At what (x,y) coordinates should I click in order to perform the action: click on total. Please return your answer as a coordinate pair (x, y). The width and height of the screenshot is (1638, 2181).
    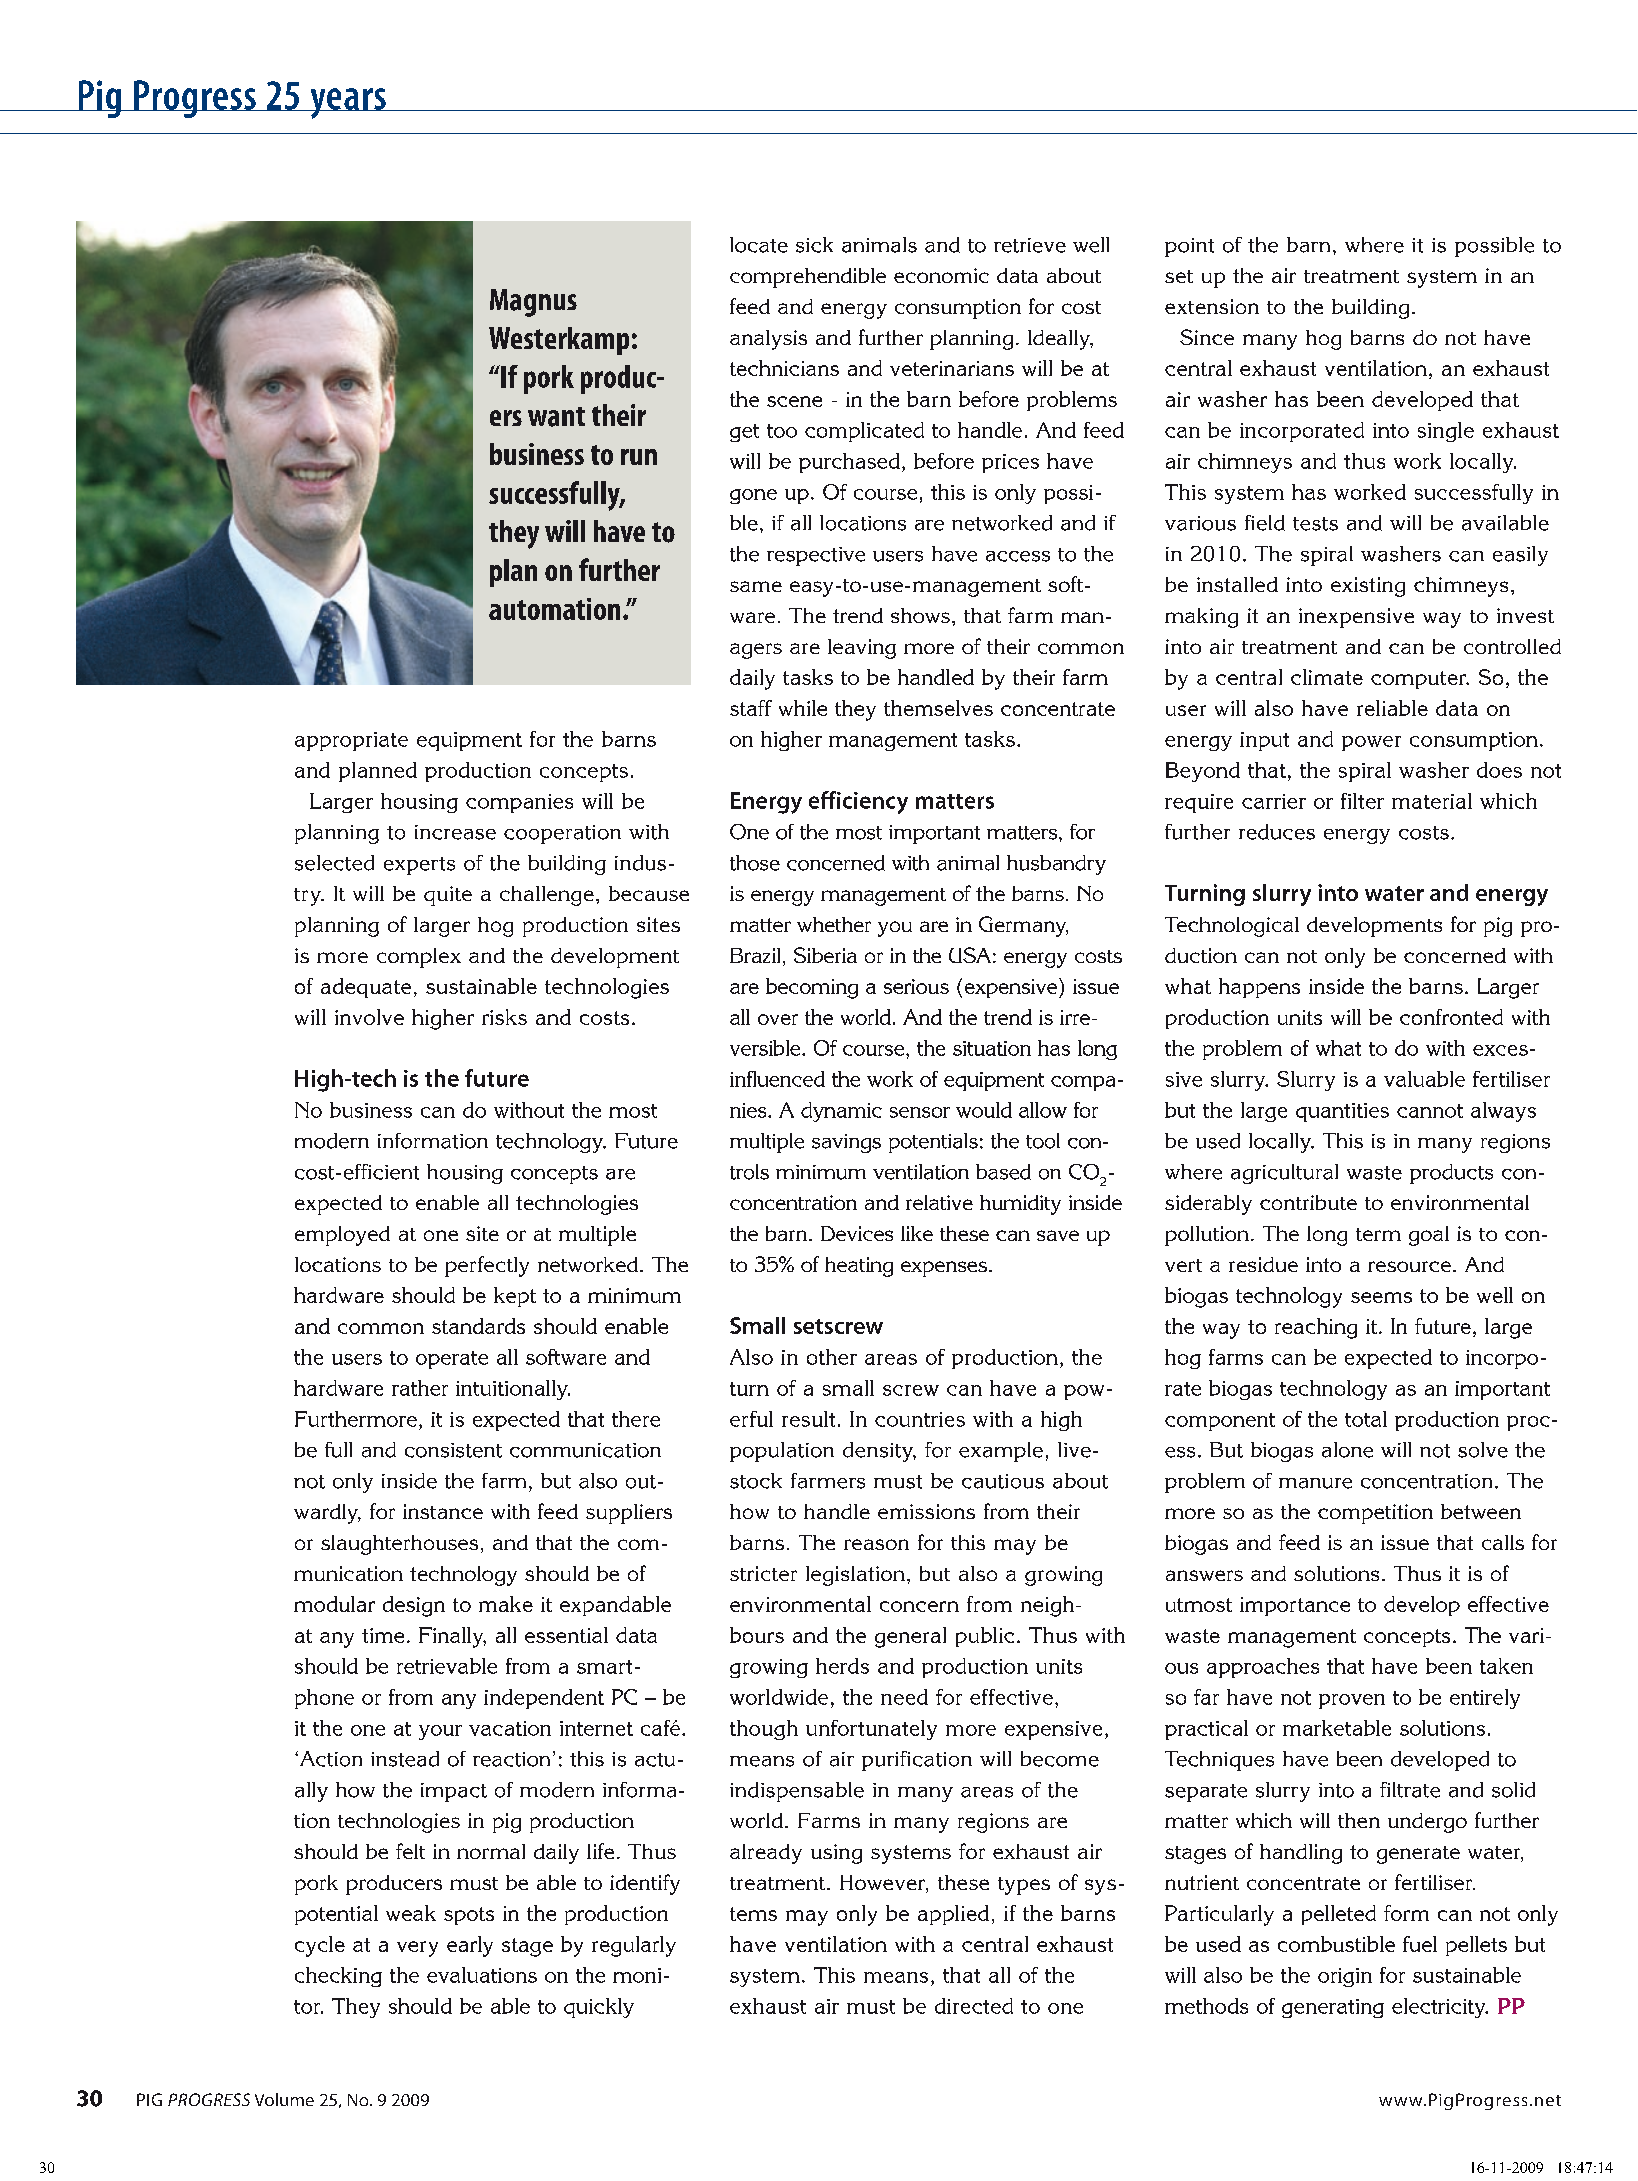
    Looking at the image, I should click on (1366, 1419).
